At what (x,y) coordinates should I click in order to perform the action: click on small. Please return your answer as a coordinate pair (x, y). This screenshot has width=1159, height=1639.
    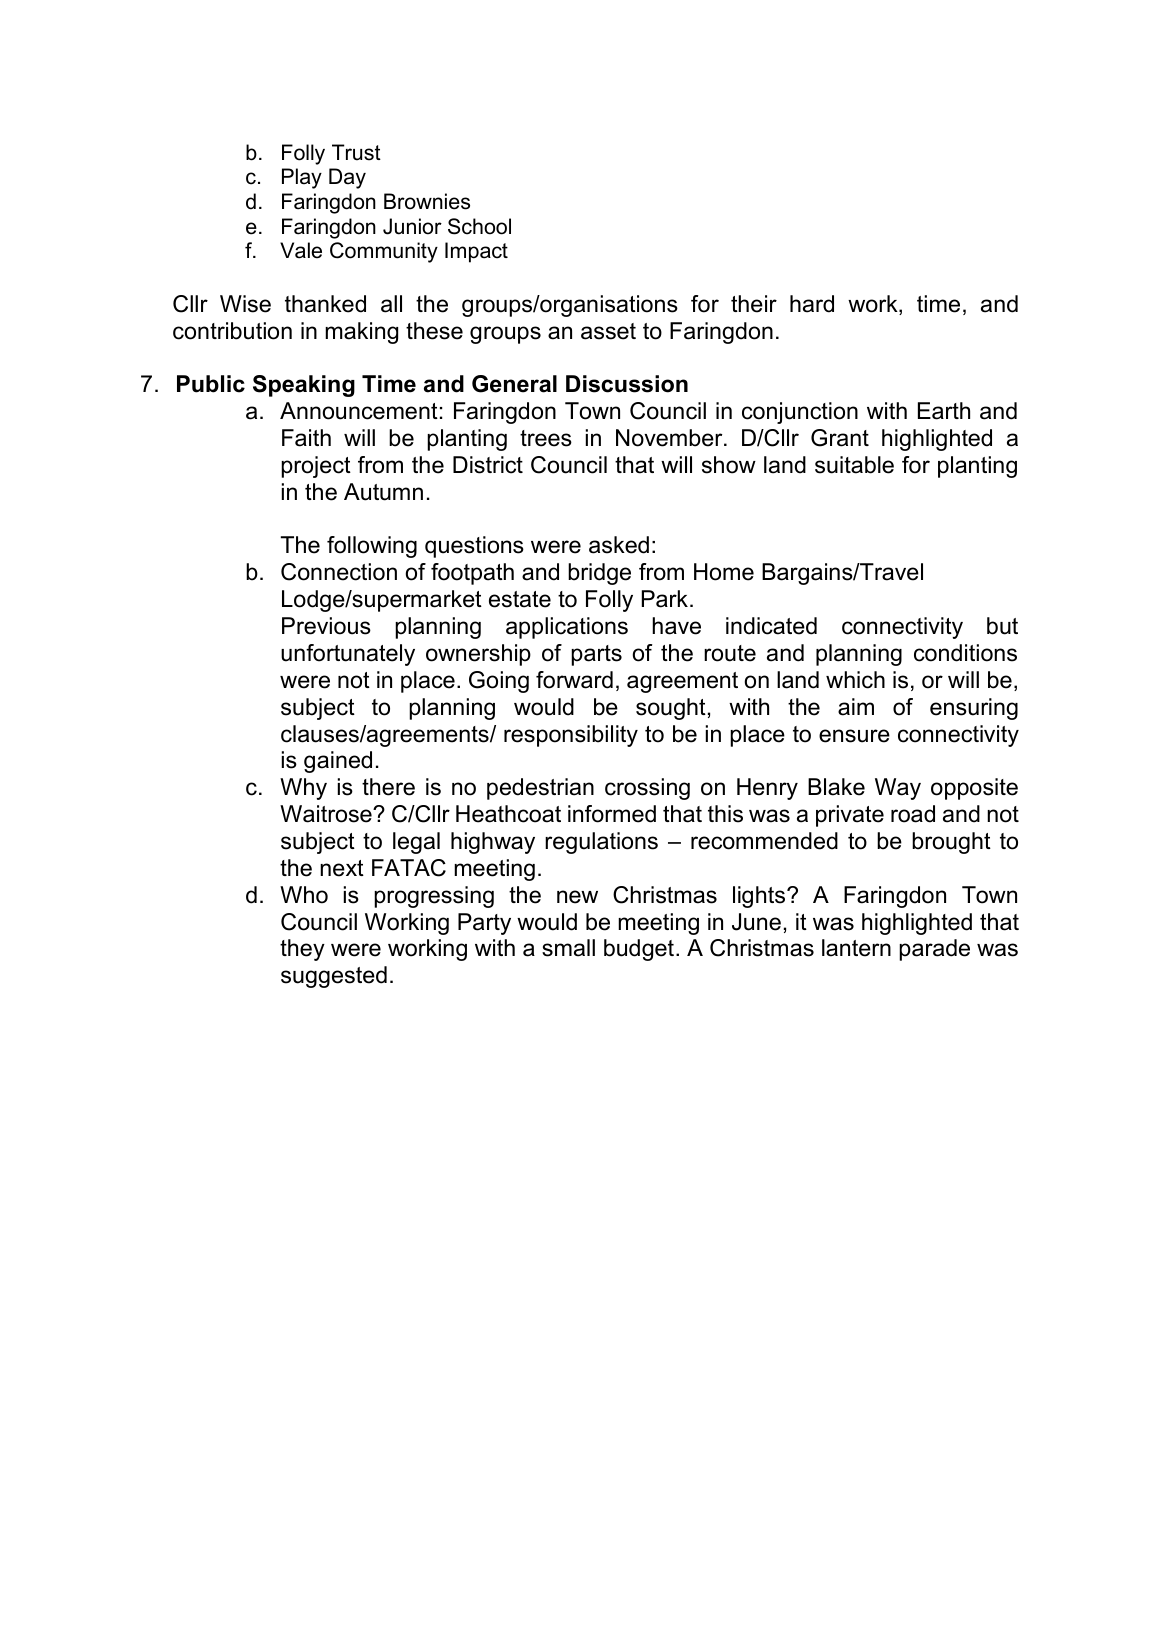
    Looking at the image, I should click on (568, 948).
